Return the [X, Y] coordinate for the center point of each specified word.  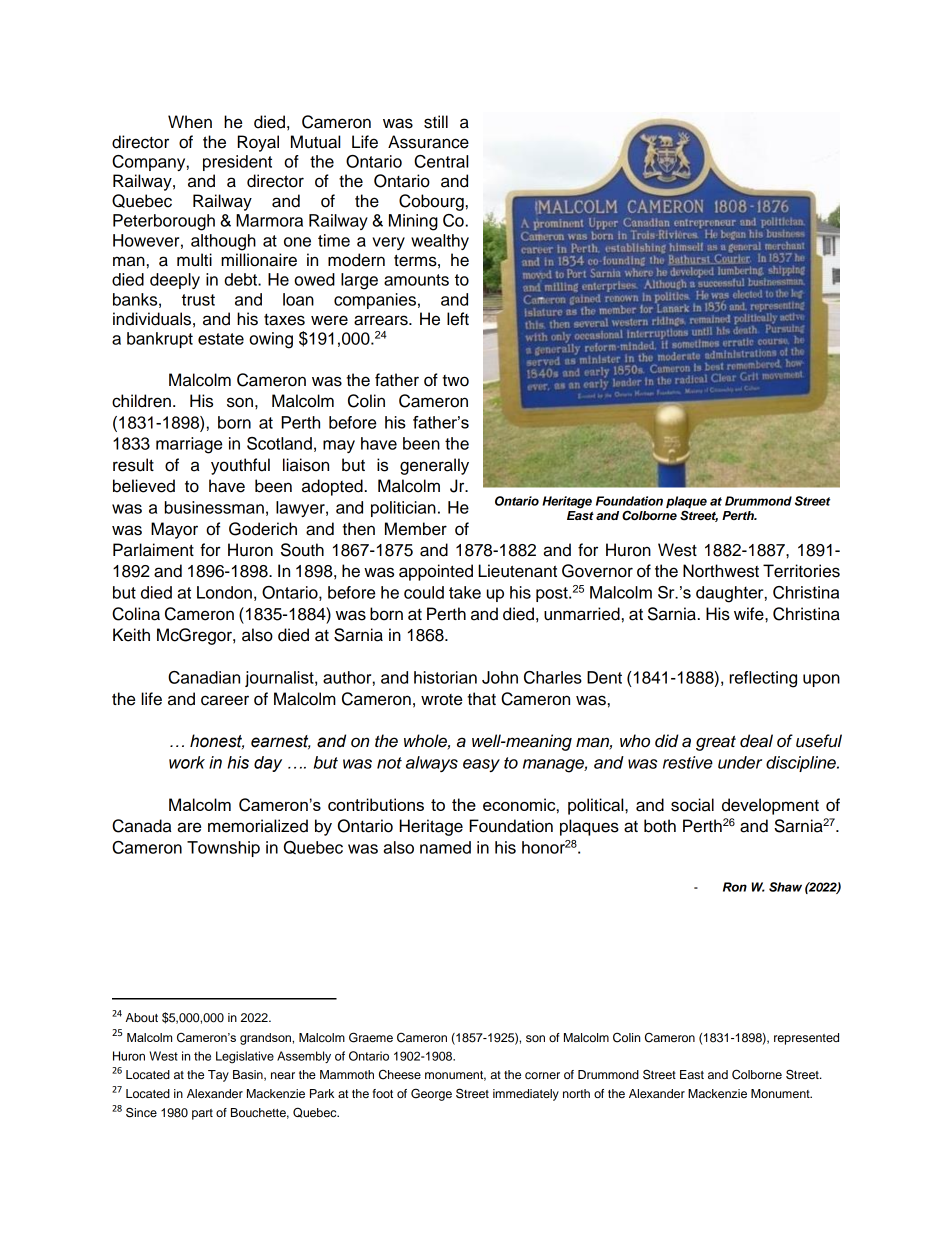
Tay [218, 1076]
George [431, 1094]
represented [806, 1039]
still [436, 122]
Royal [258, 143]
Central [441, 161]
